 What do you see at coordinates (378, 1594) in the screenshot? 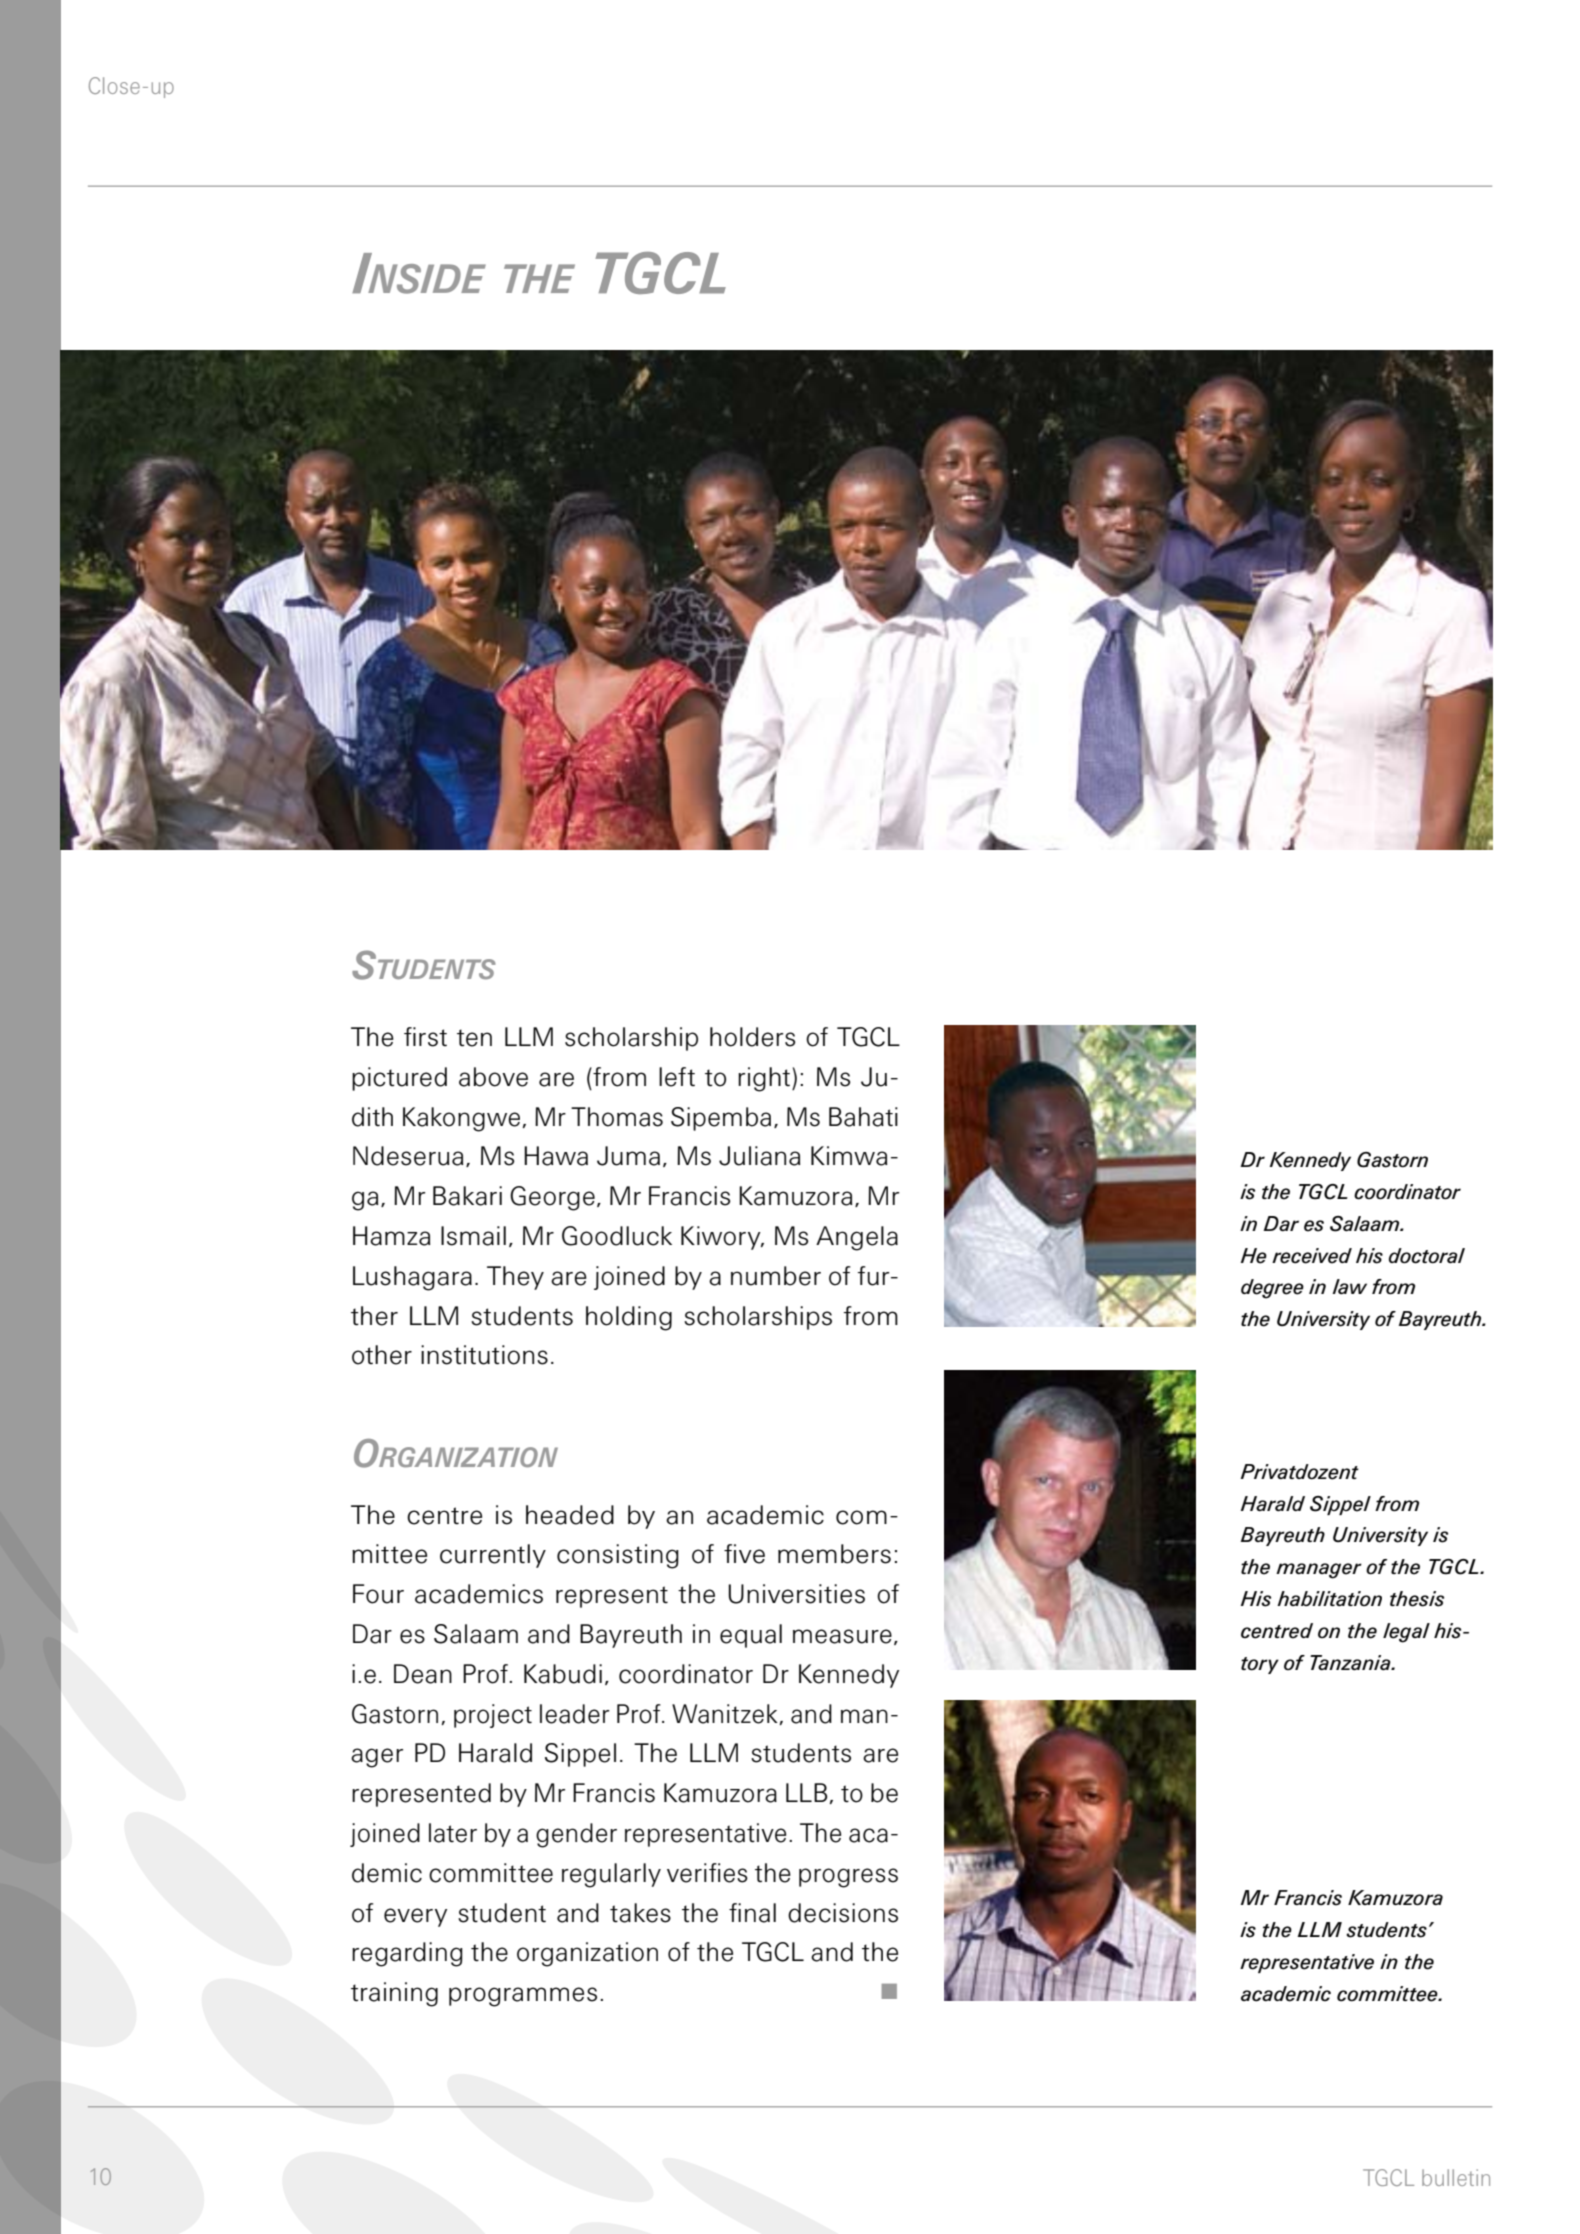
I see `Four` at bounding box center [378, 1594].
